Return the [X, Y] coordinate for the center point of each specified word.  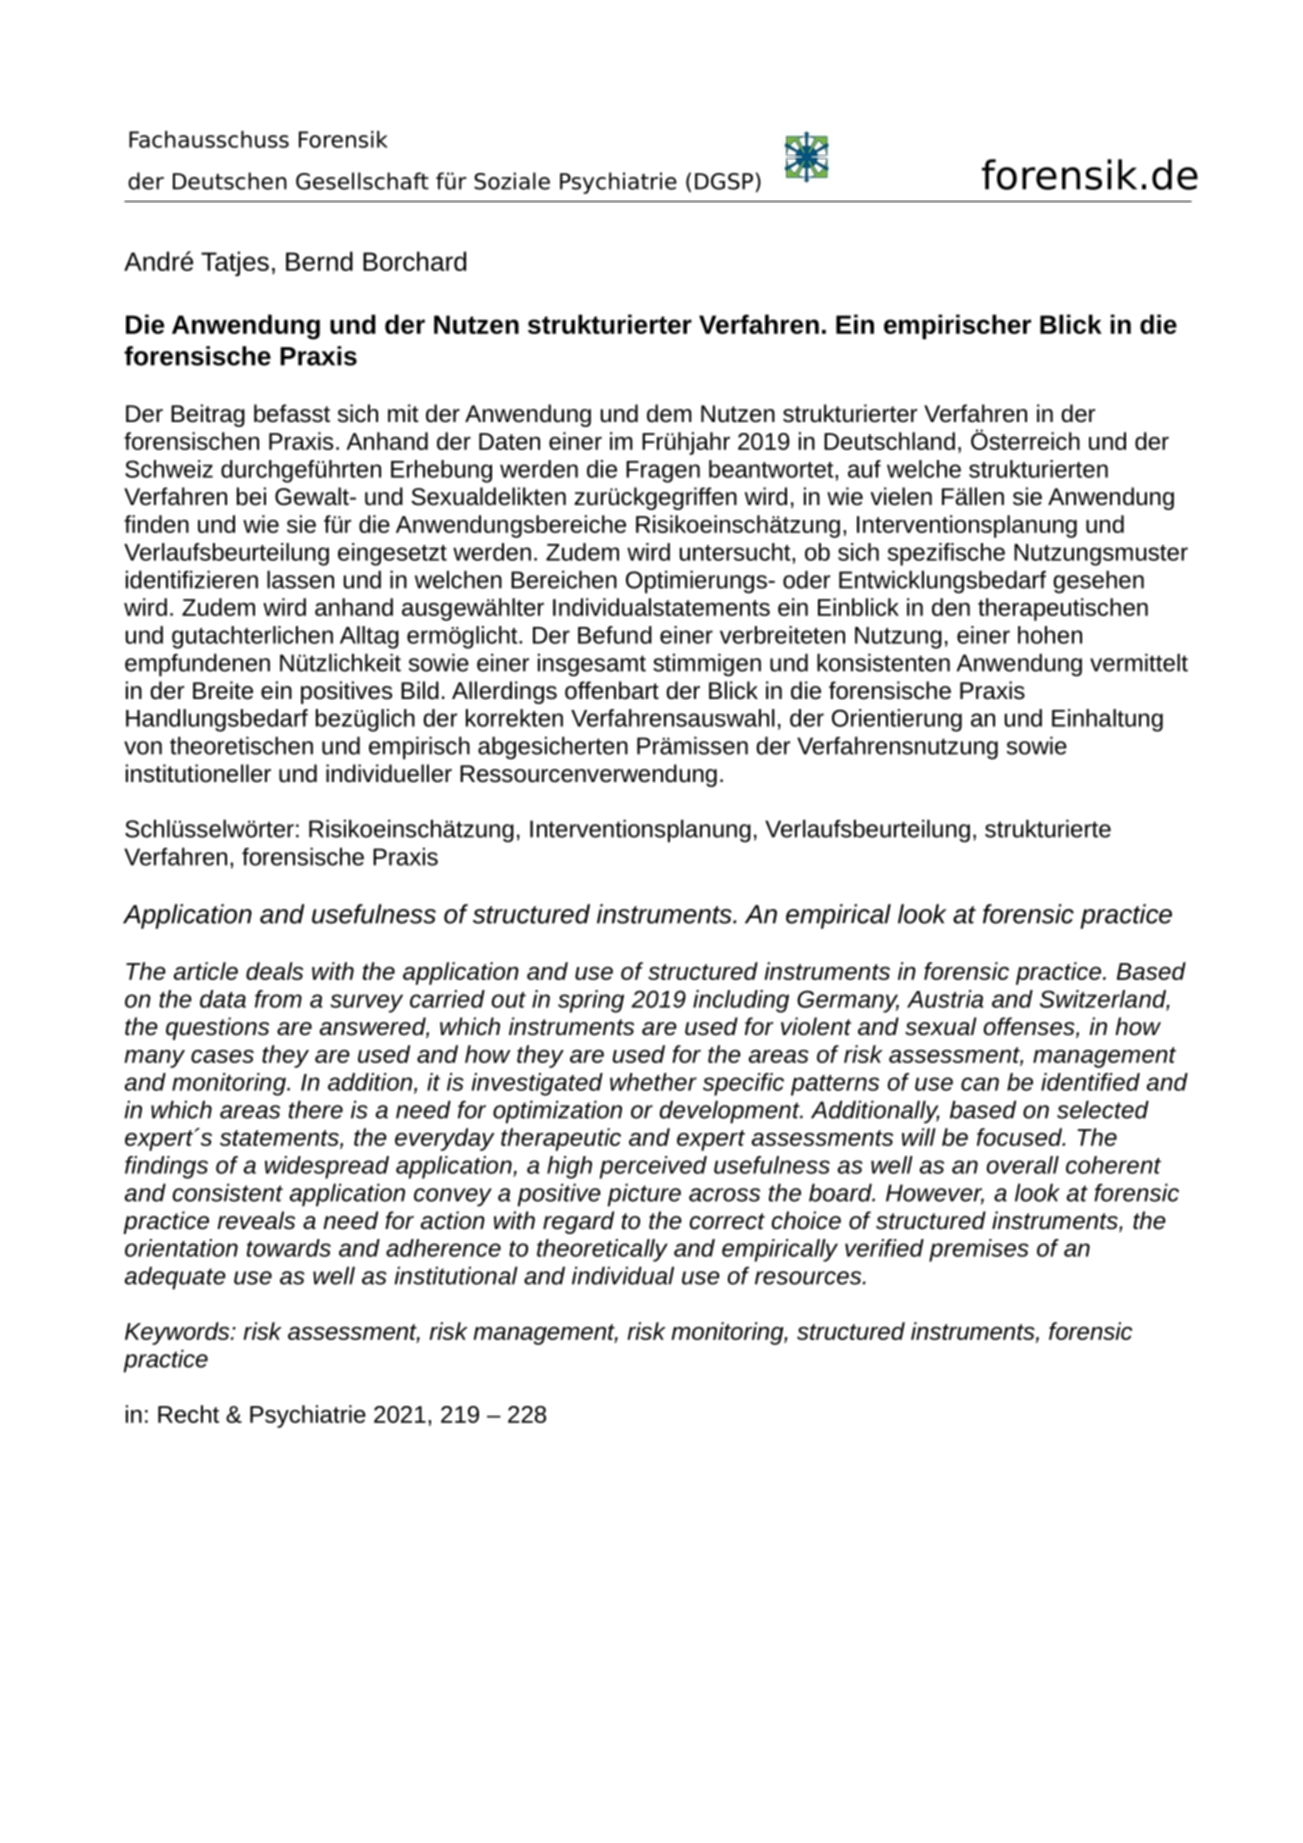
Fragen [663, 472]
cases [222, 1056]
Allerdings [504, 692]
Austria [945, 999]
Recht [188, 1414]
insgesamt [592, 665]
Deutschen [230, 181]
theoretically [602, 1250]
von [143, 748]
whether [653, 1082]
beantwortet [772, 469]
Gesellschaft [362, 181]
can [980, 1084]
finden [156, 524]
